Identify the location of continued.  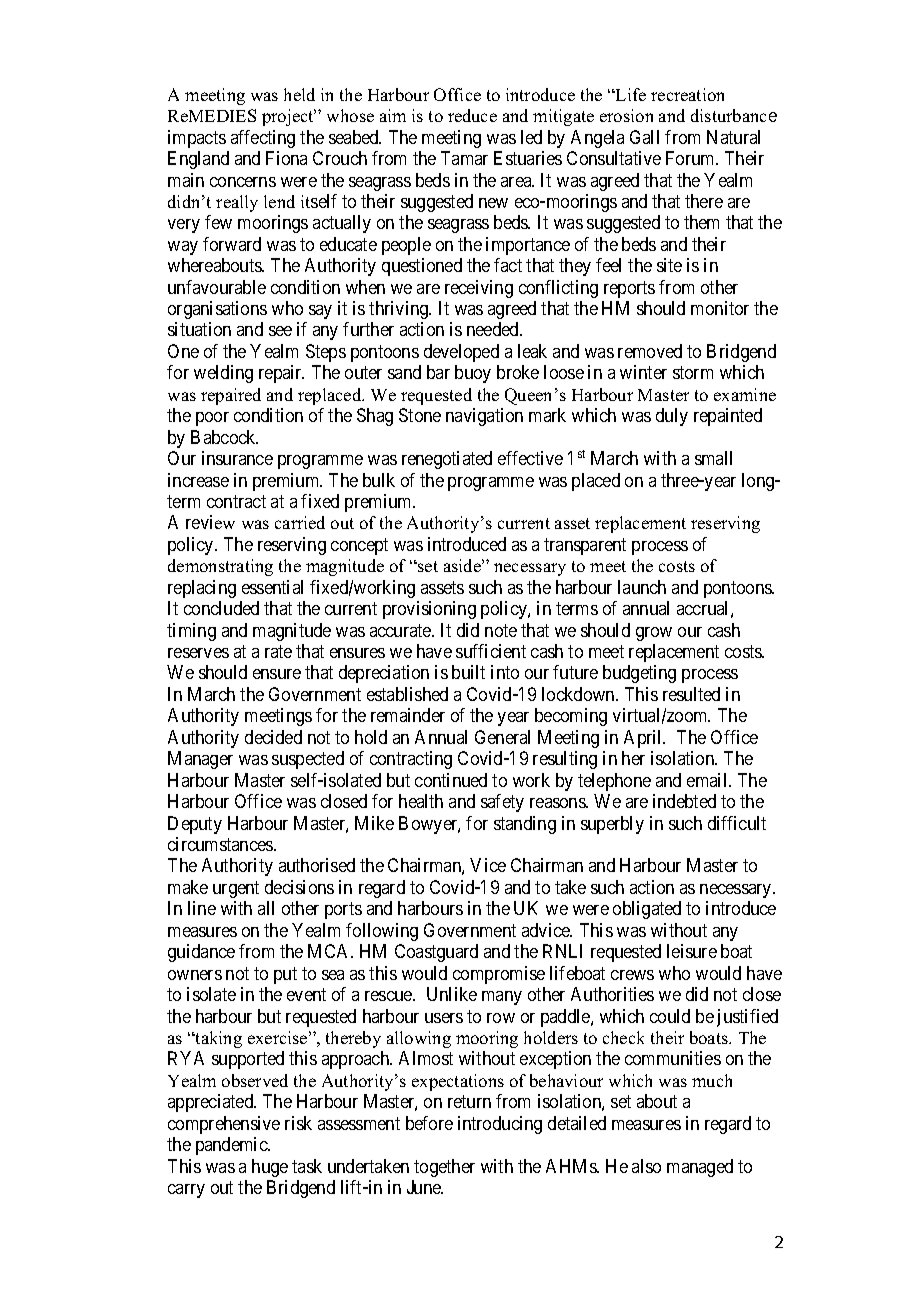
(451, 780).
